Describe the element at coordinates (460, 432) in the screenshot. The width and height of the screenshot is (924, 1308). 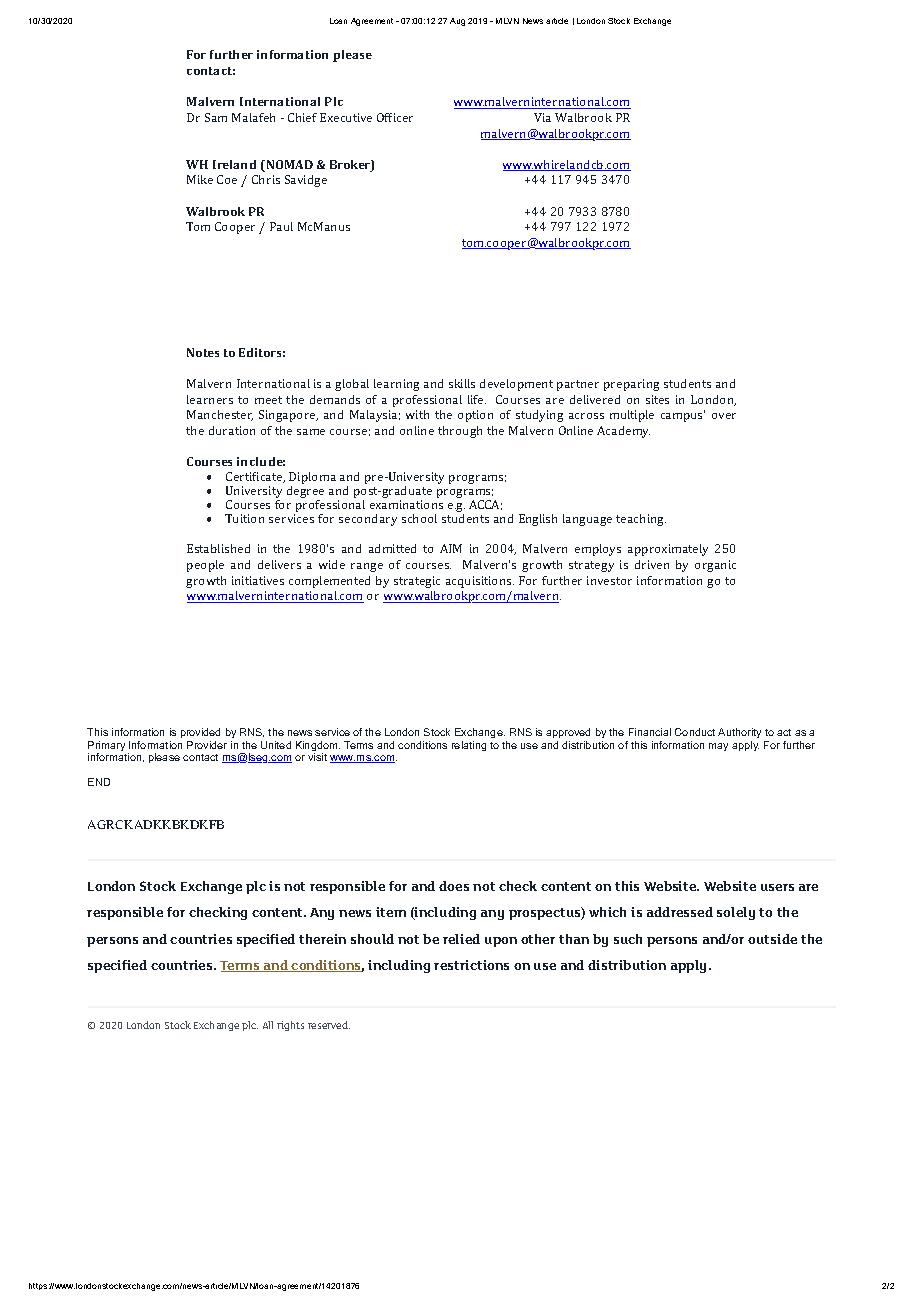
I see `through` at that location.
